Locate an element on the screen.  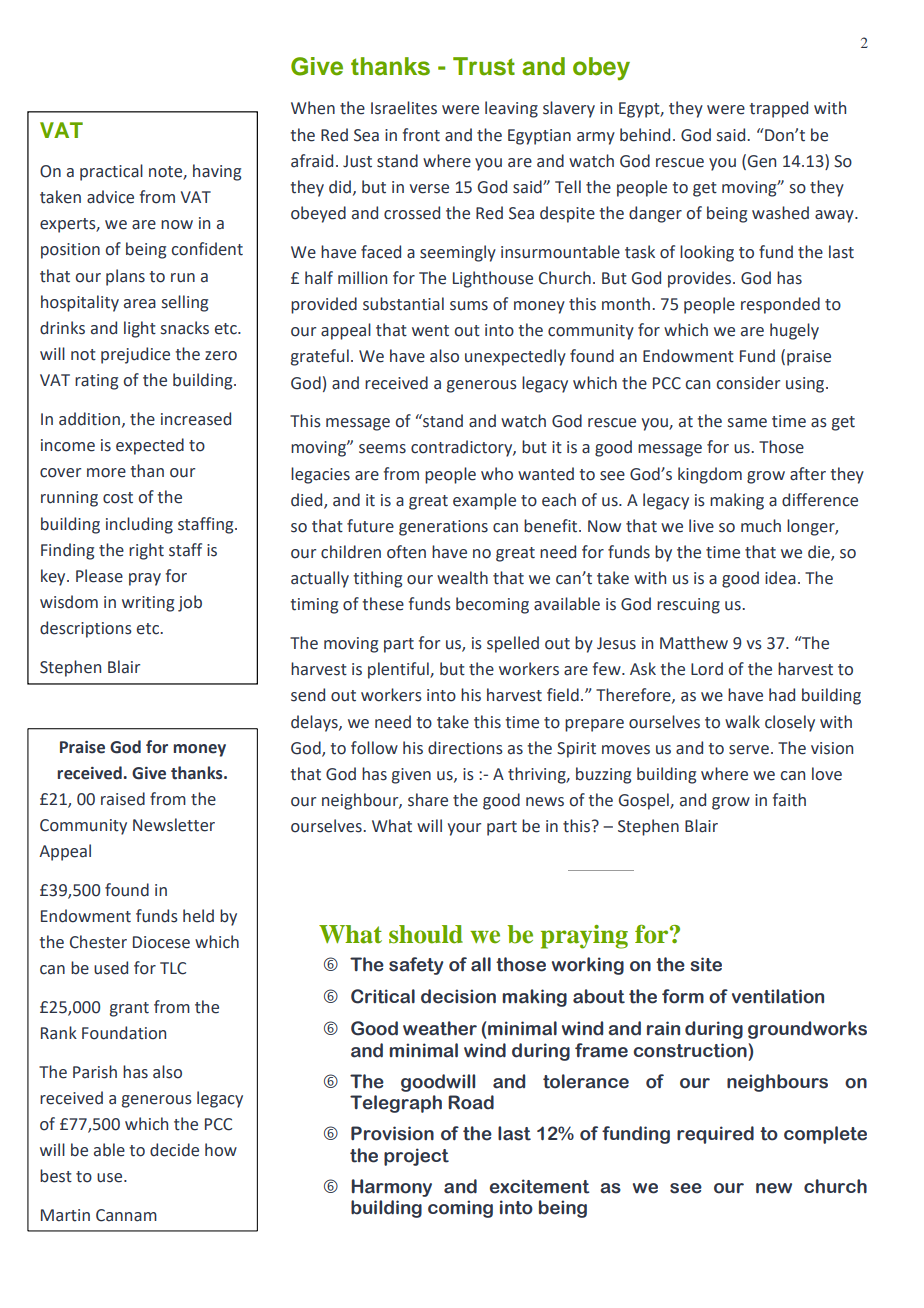
faith is located at coordinates (789, 800).
